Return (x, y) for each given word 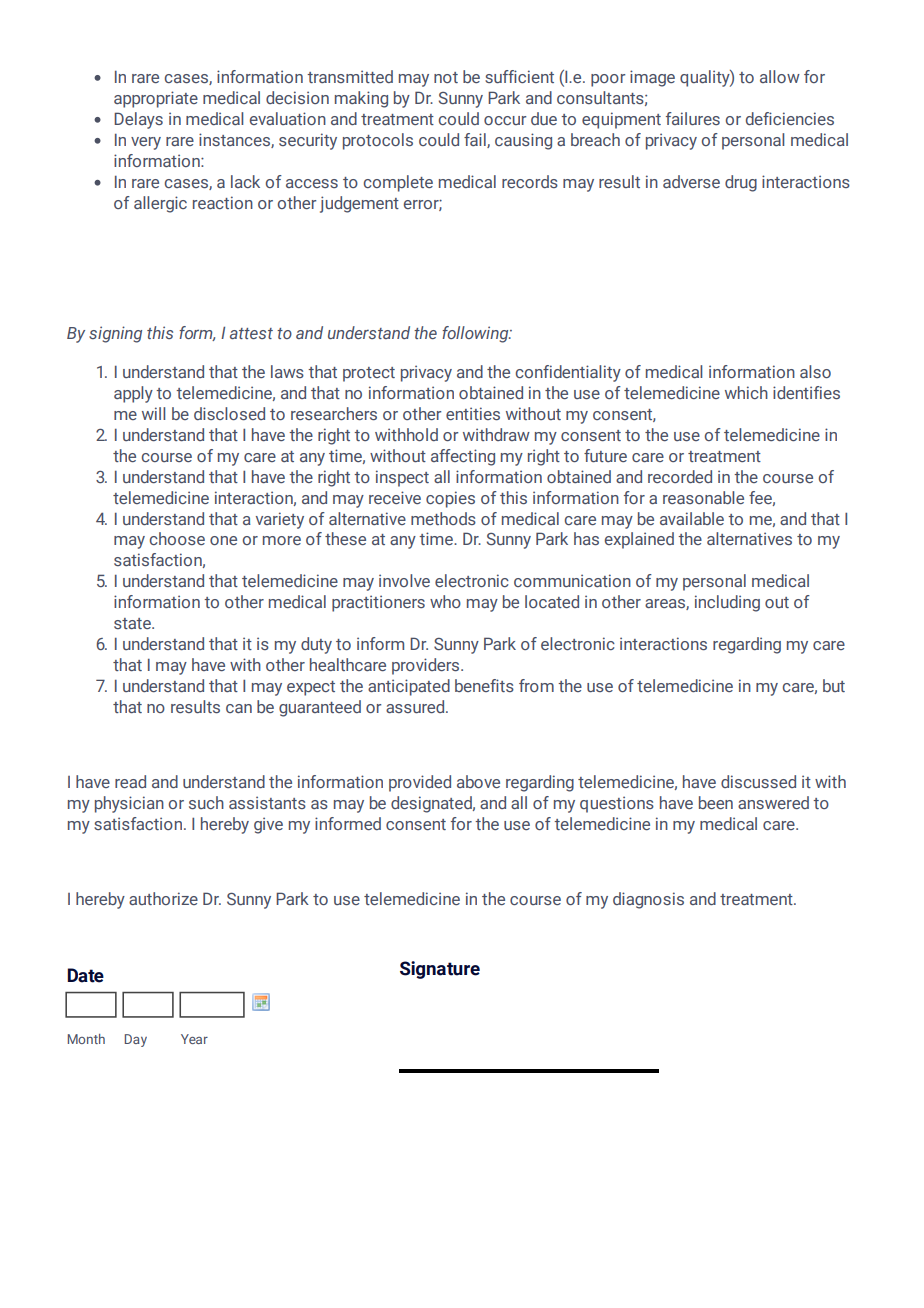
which (746, 392)
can (239, 708)
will (153, 413)
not (446, 77)
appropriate (156, 99)
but (834, 685)
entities (473, 413)
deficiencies (790, 118)
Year (194, 1039)
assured (416, 706)
